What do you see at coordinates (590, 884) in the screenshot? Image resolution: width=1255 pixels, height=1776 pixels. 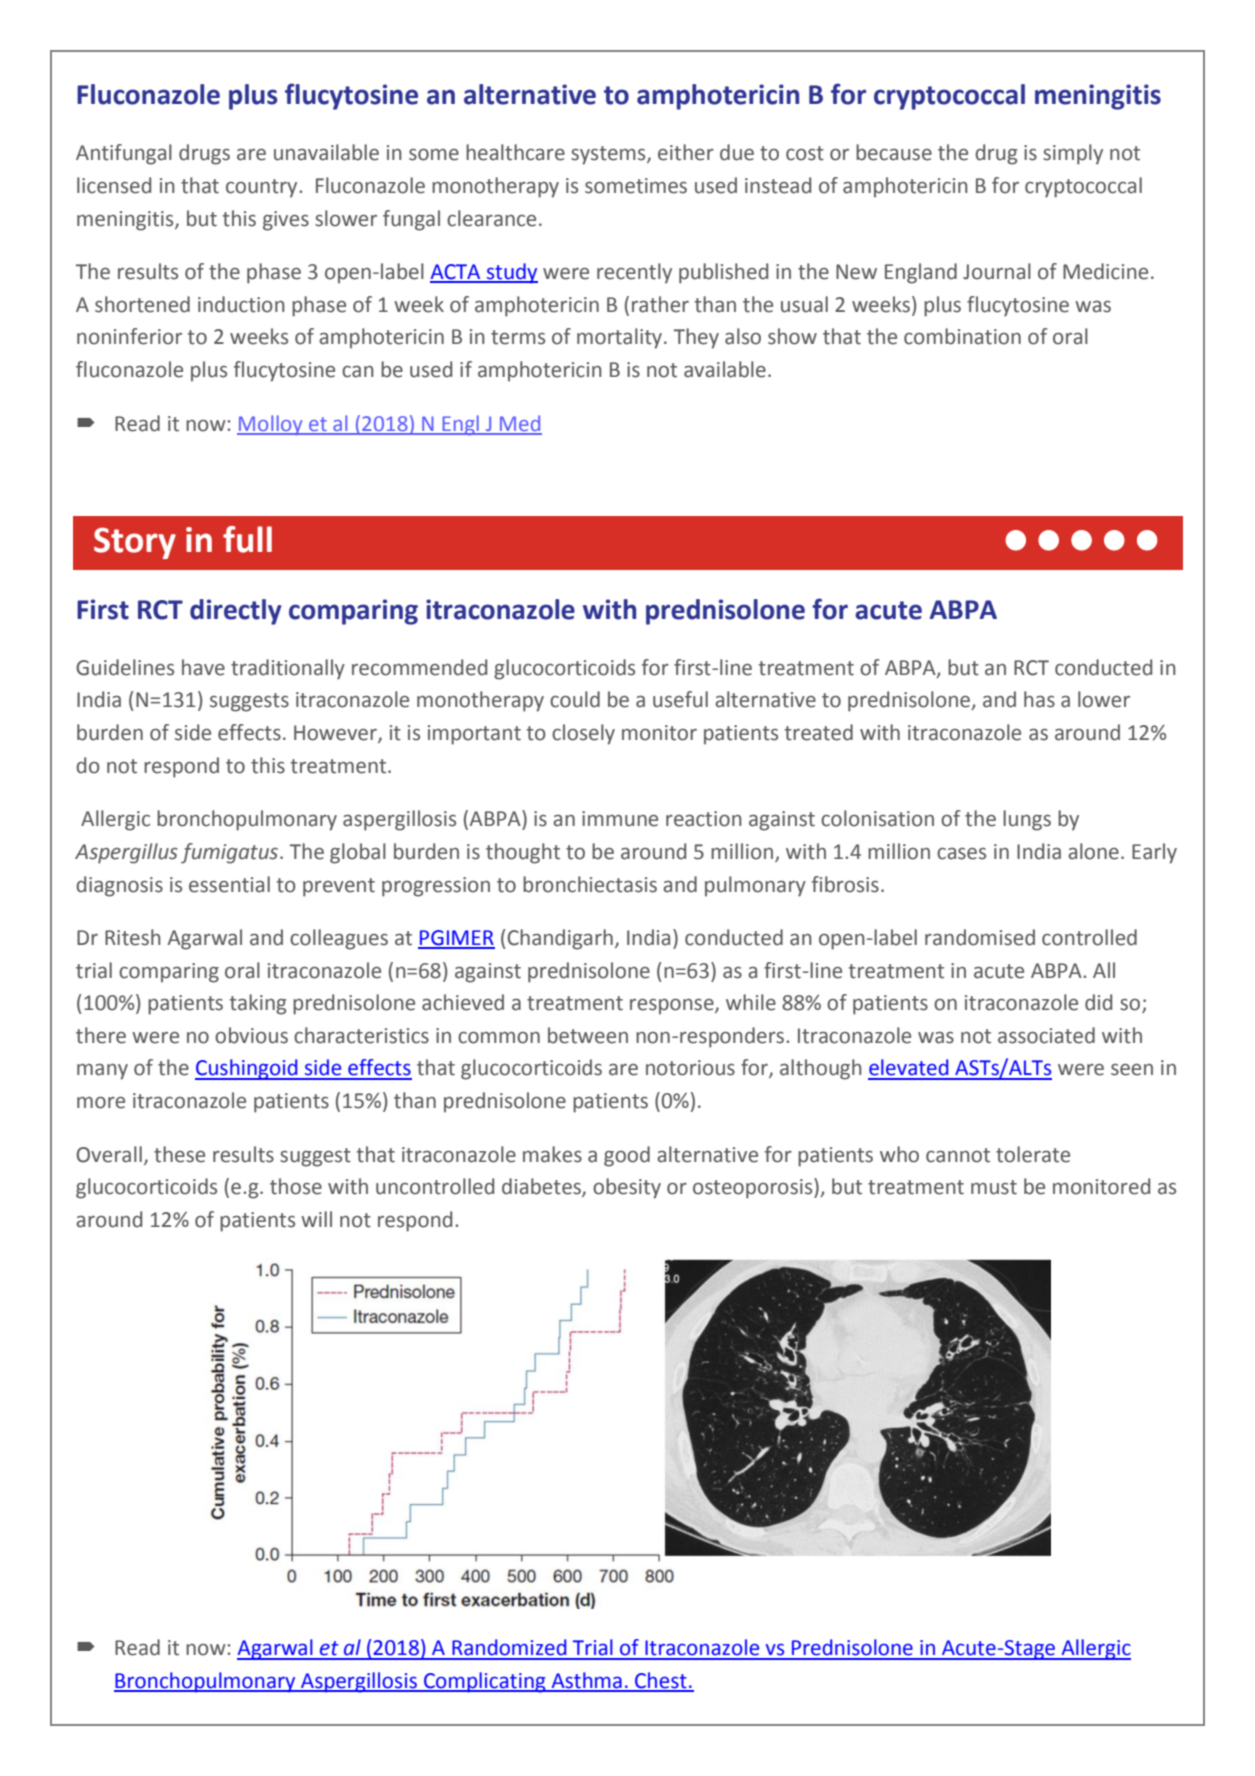 I see `bronchiectasis` at bounding box center [590, 884].
